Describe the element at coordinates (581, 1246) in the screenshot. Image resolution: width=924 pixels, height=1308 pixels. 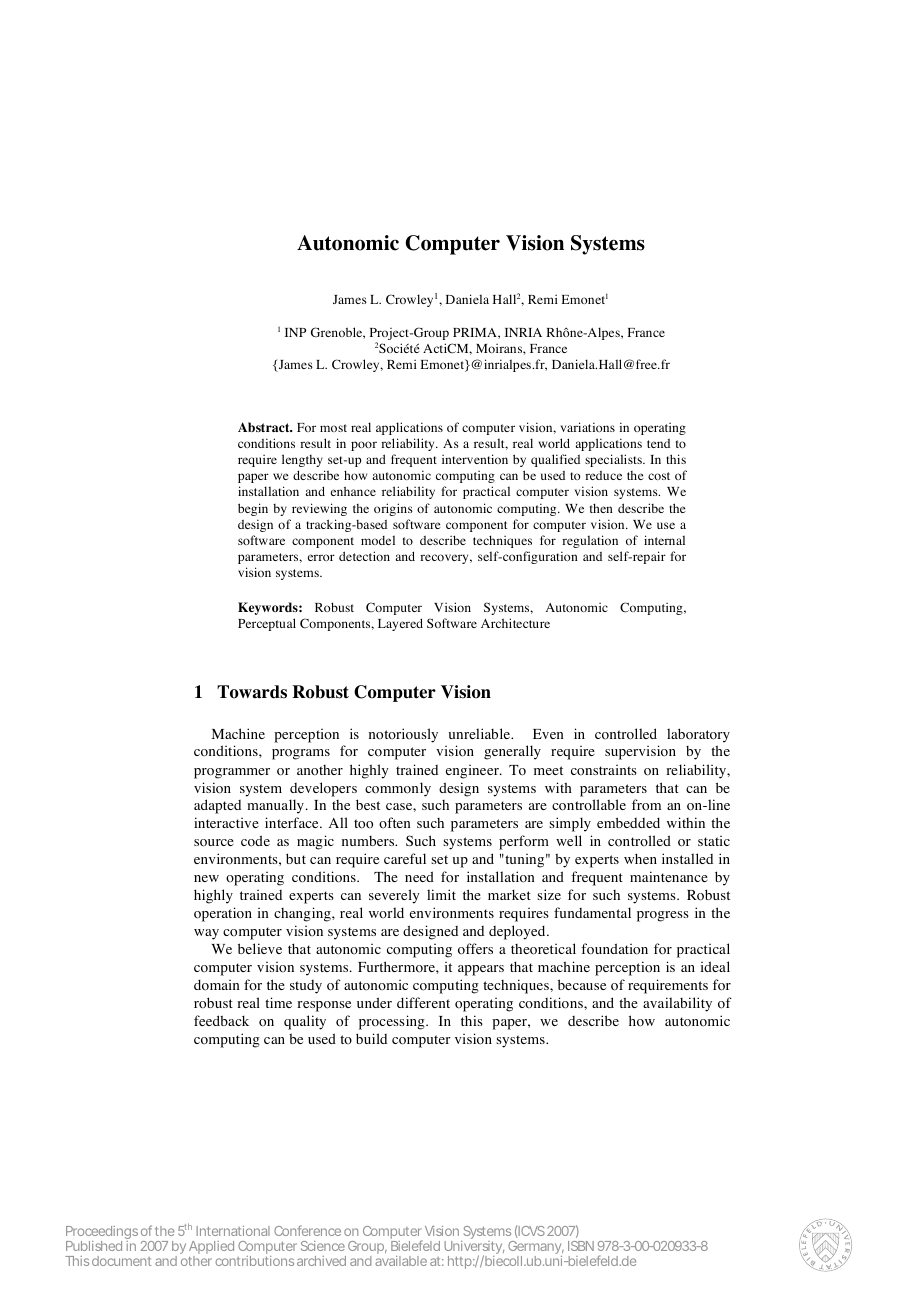
I see `ISBN` at that location.
